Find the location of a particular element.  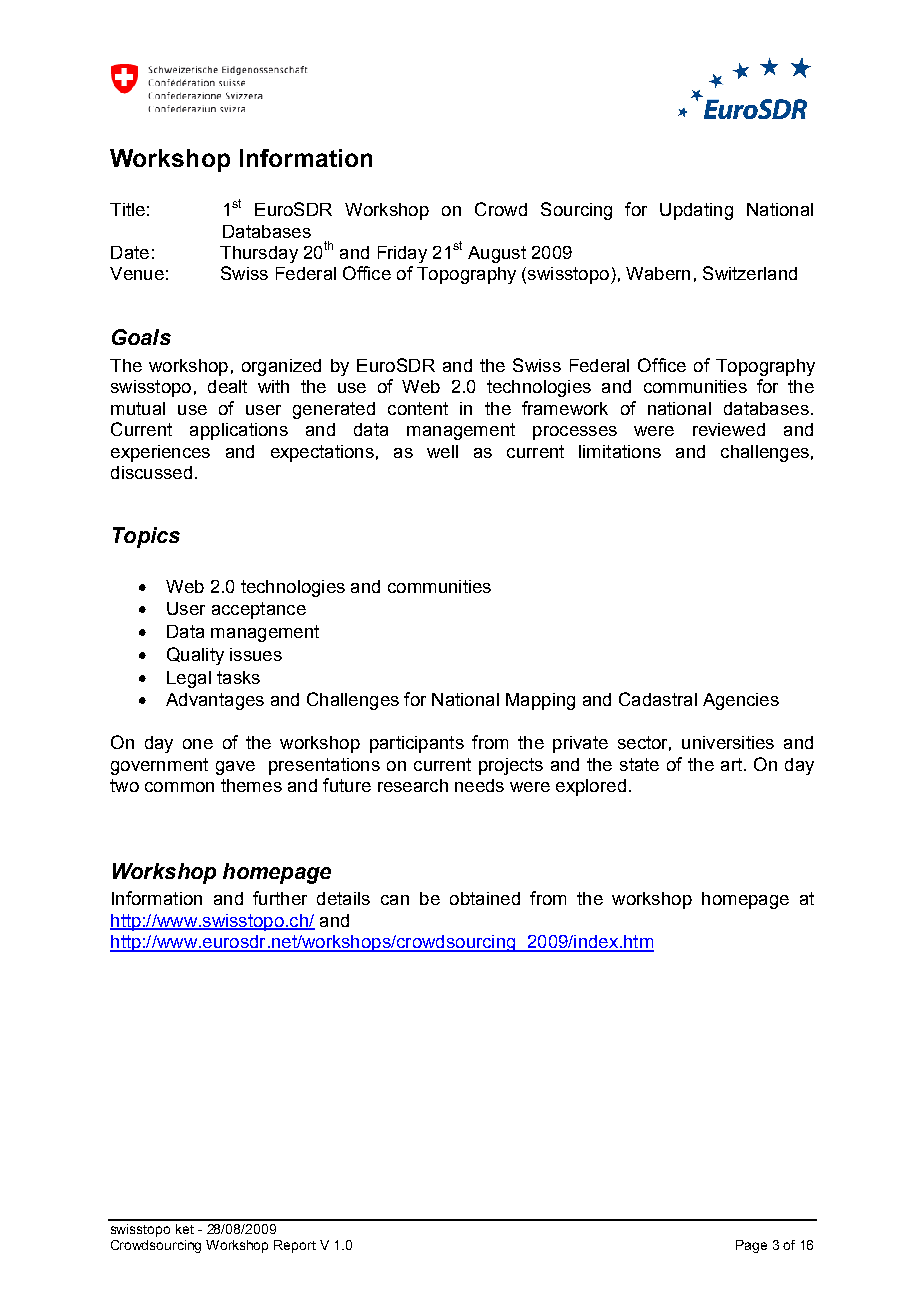

Report is located at coordinates (295, 1246).
